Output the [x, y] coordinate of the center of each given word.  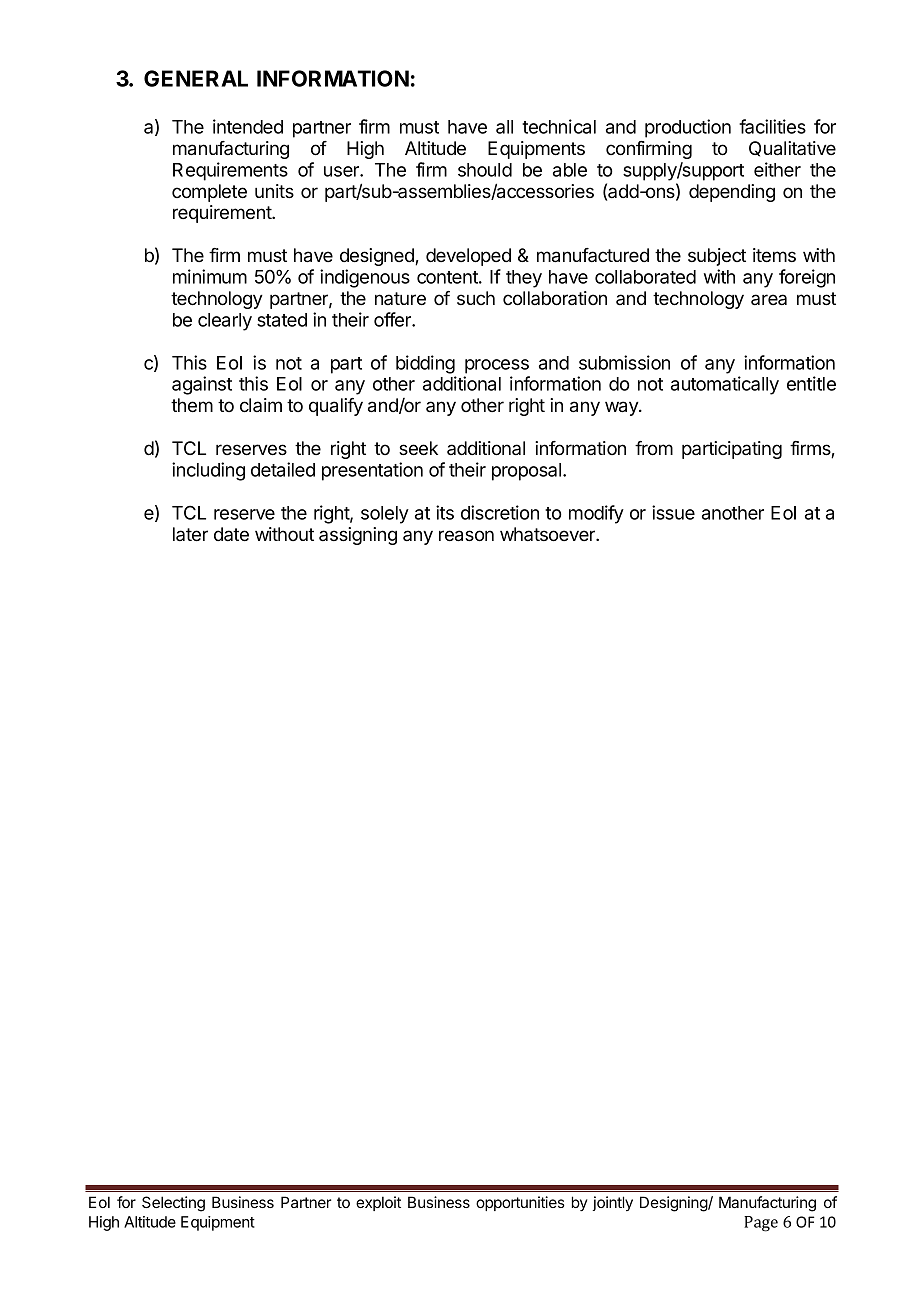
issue [673, 512]
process [497, 366]
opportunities [520, 1203]
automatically [725, 385]
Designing [674, 1204]
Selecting [173, 1204]
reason [466, 536]
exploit [378, 1203]
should [485, 170]
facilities [772, 126]
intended [248, 126]
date [231, 534]
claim [261, 405]
